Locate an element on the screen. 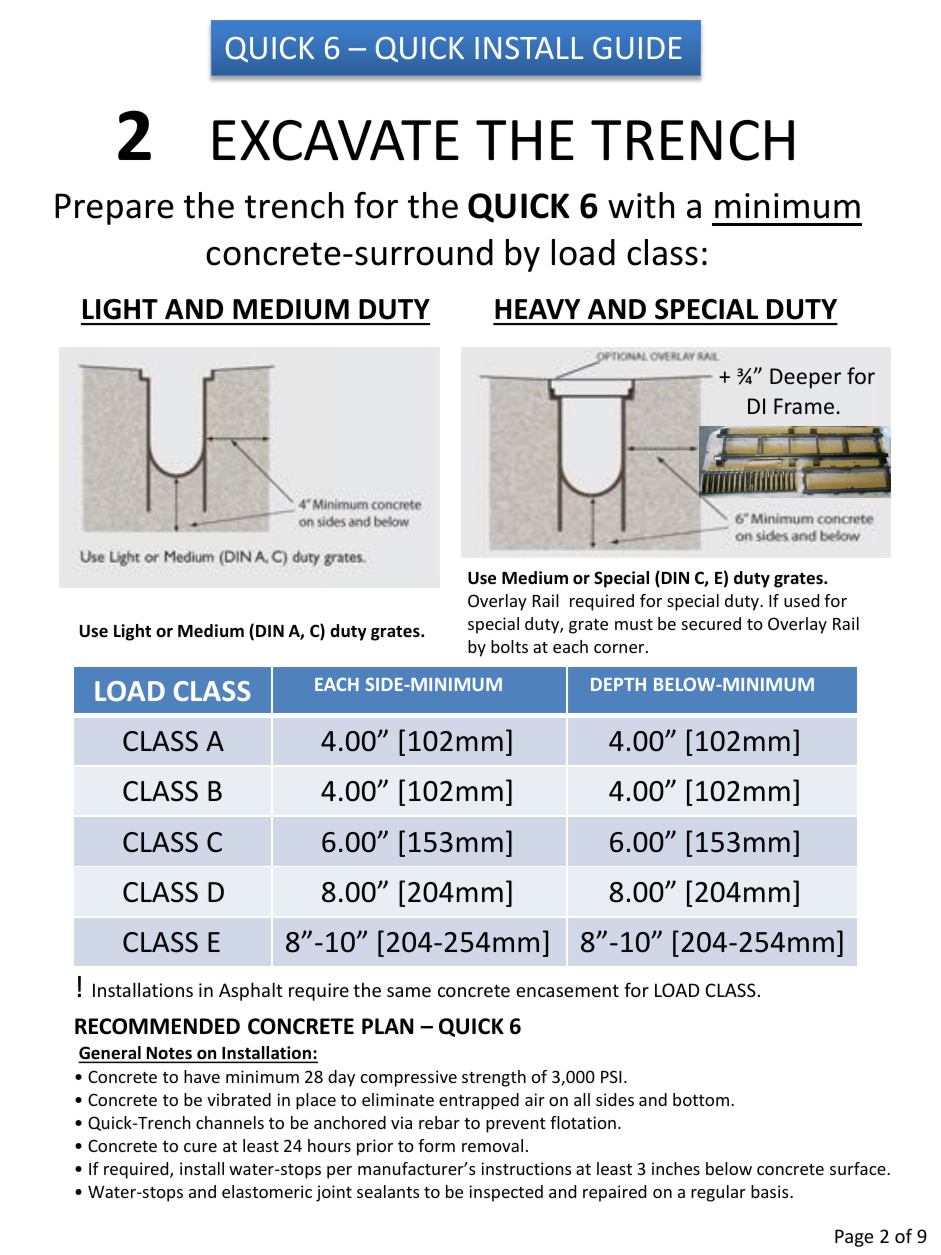 This screenshot has height=1255, width=941. bolts is located at coordinates (509, 646).
